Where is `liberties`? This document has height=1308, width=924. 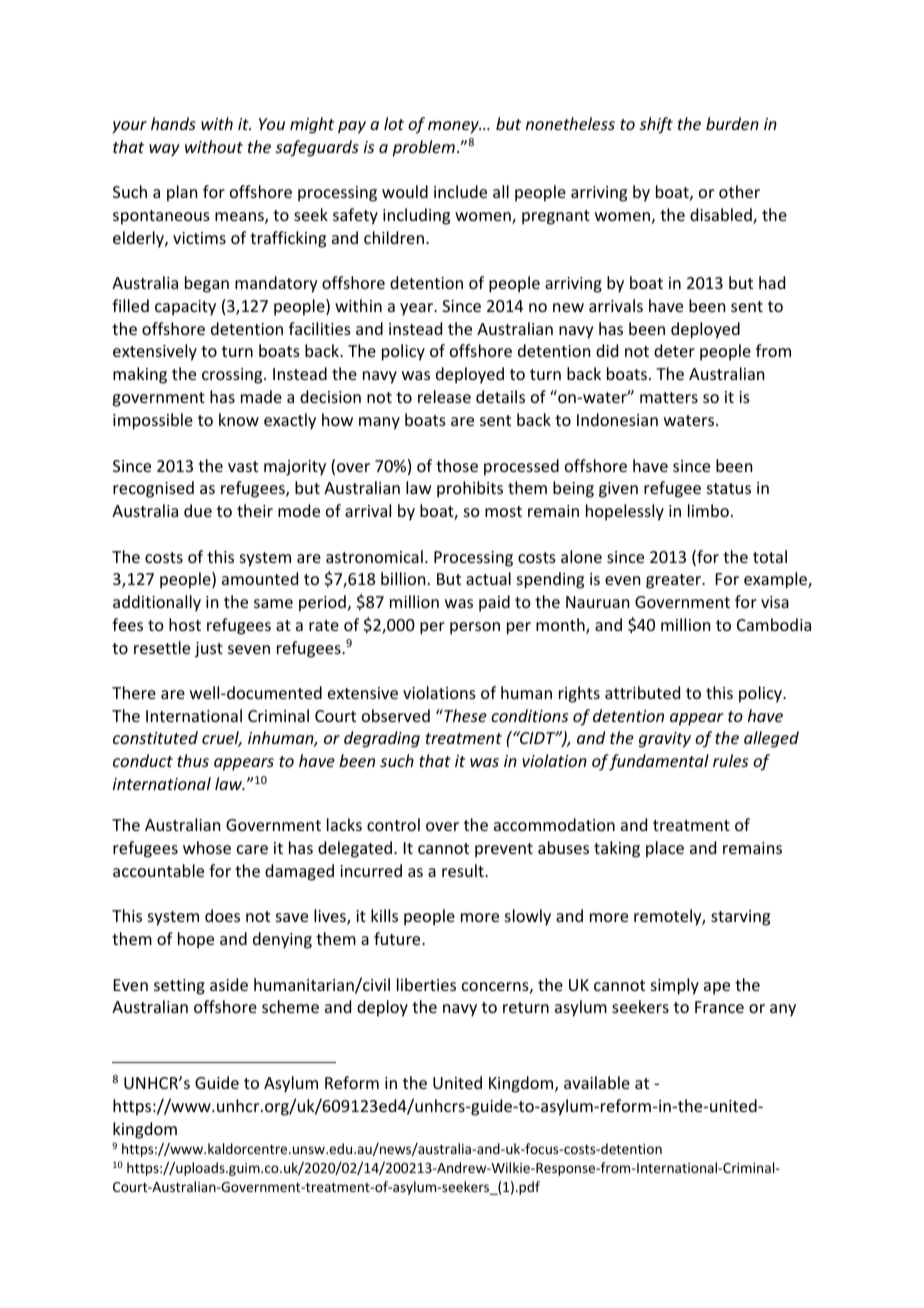
liberties is located at coordinates (426, 984).
